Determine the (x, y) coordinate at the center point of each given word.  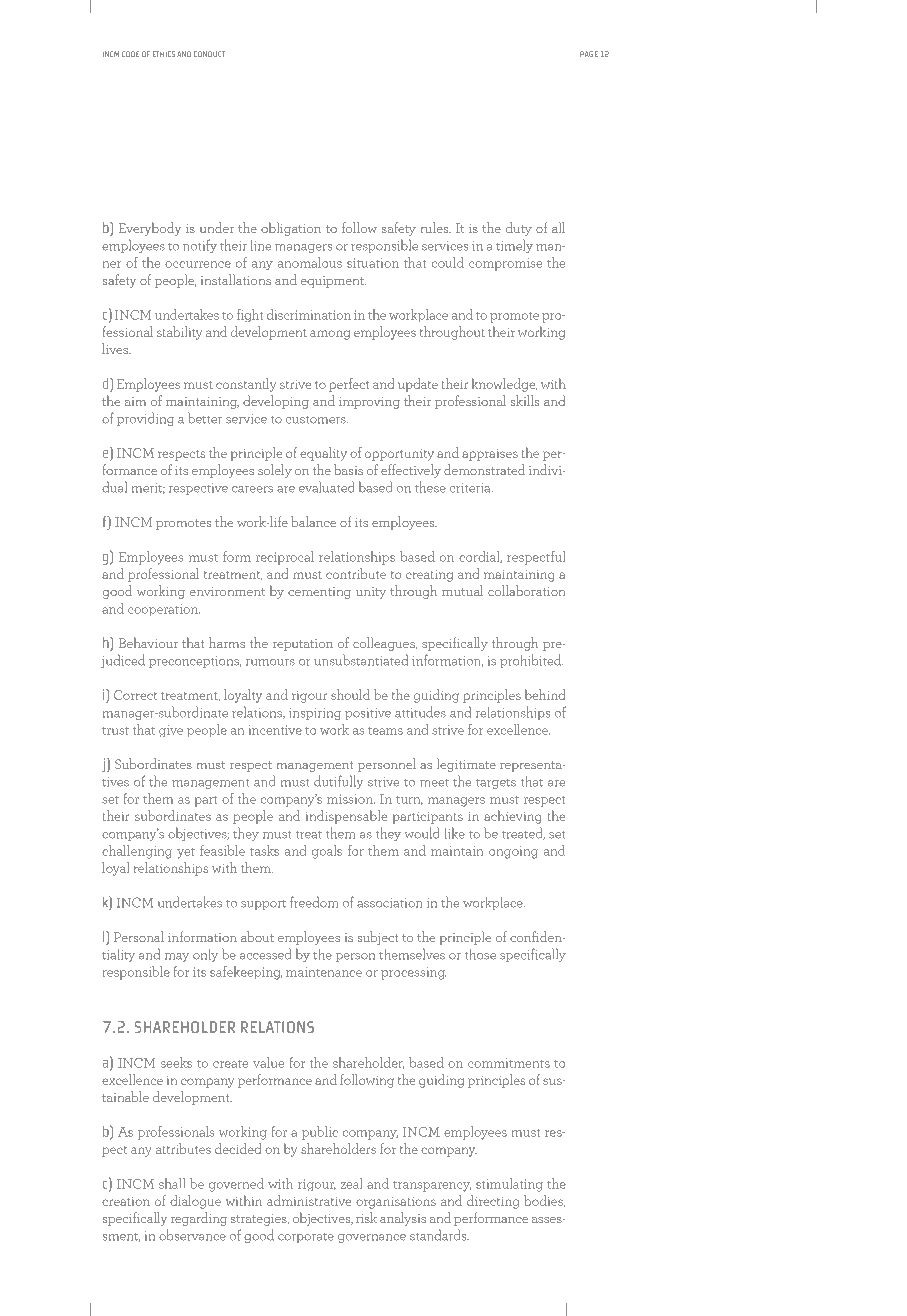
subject (378, 938)
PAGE (589, 54)
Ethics (164, 54)
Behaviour (148, 642)
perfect (349, 385)
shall (172, 1183)
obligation (291, 229)
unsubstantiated (361, 660)
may (177, 957)
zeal (352, 1183)
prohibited (531, 661)
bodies (544, 1201)
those (480, 954)
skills (525, 400)
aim (135, 401)
